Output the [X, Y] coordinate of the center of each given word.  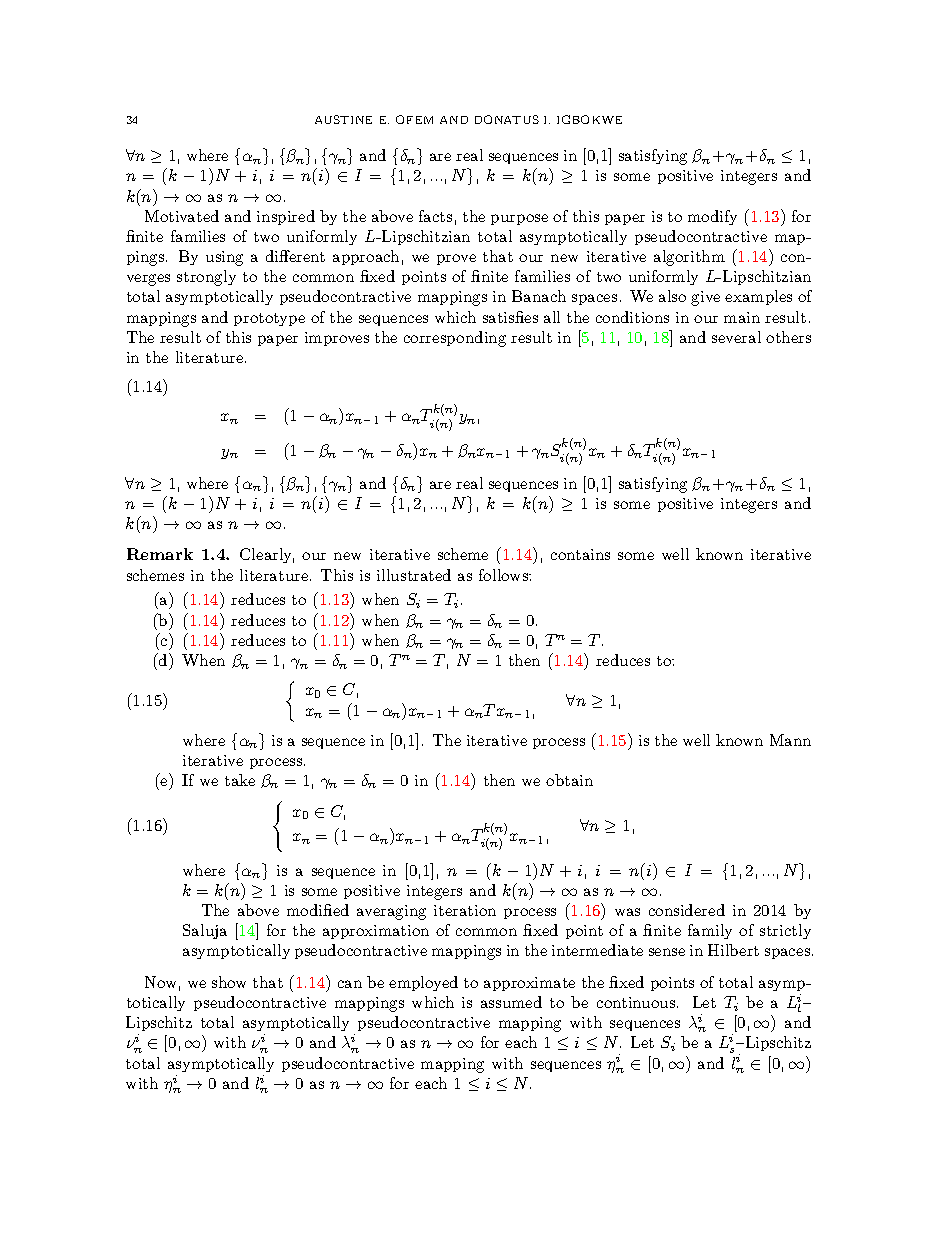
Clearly [267, 555]
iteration [465, 910]
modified [318, 910]
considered [687, 910]
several [736, 337]
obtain [569, 780]
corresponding [455, 339]
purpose [519, 219]
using [224, 258]
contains [580, 554]
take [240, 780]
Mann [790, 740]
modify [712, 217]
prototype [269, 319]
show [229, 982]
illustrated [414, 575]
